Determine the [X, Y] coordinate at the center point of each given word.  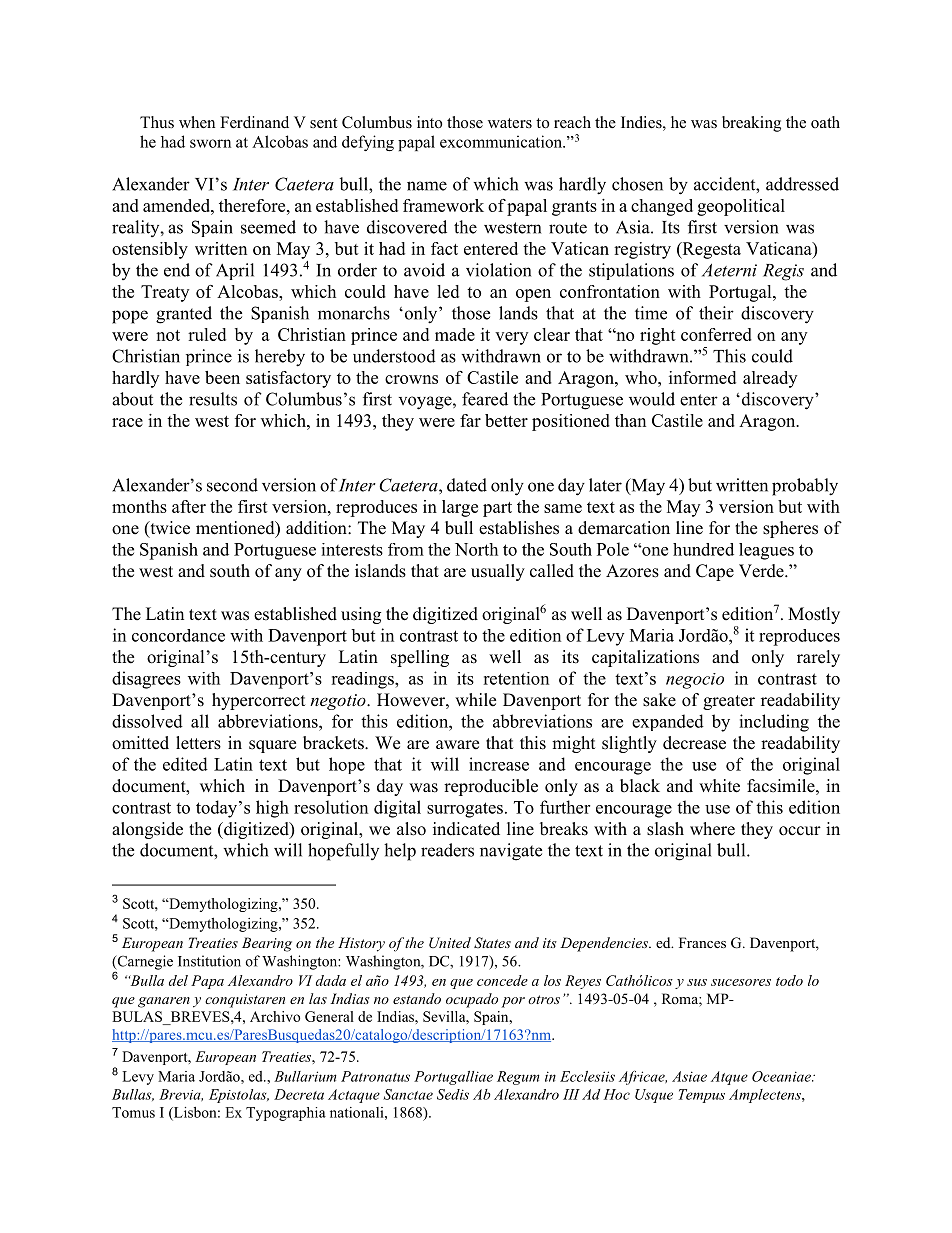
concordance [178, 635]
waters [510, 123]
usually [498, 572]
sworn [210, 143]
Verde [762, 571]
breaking [751, 124]
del [178, 980]
